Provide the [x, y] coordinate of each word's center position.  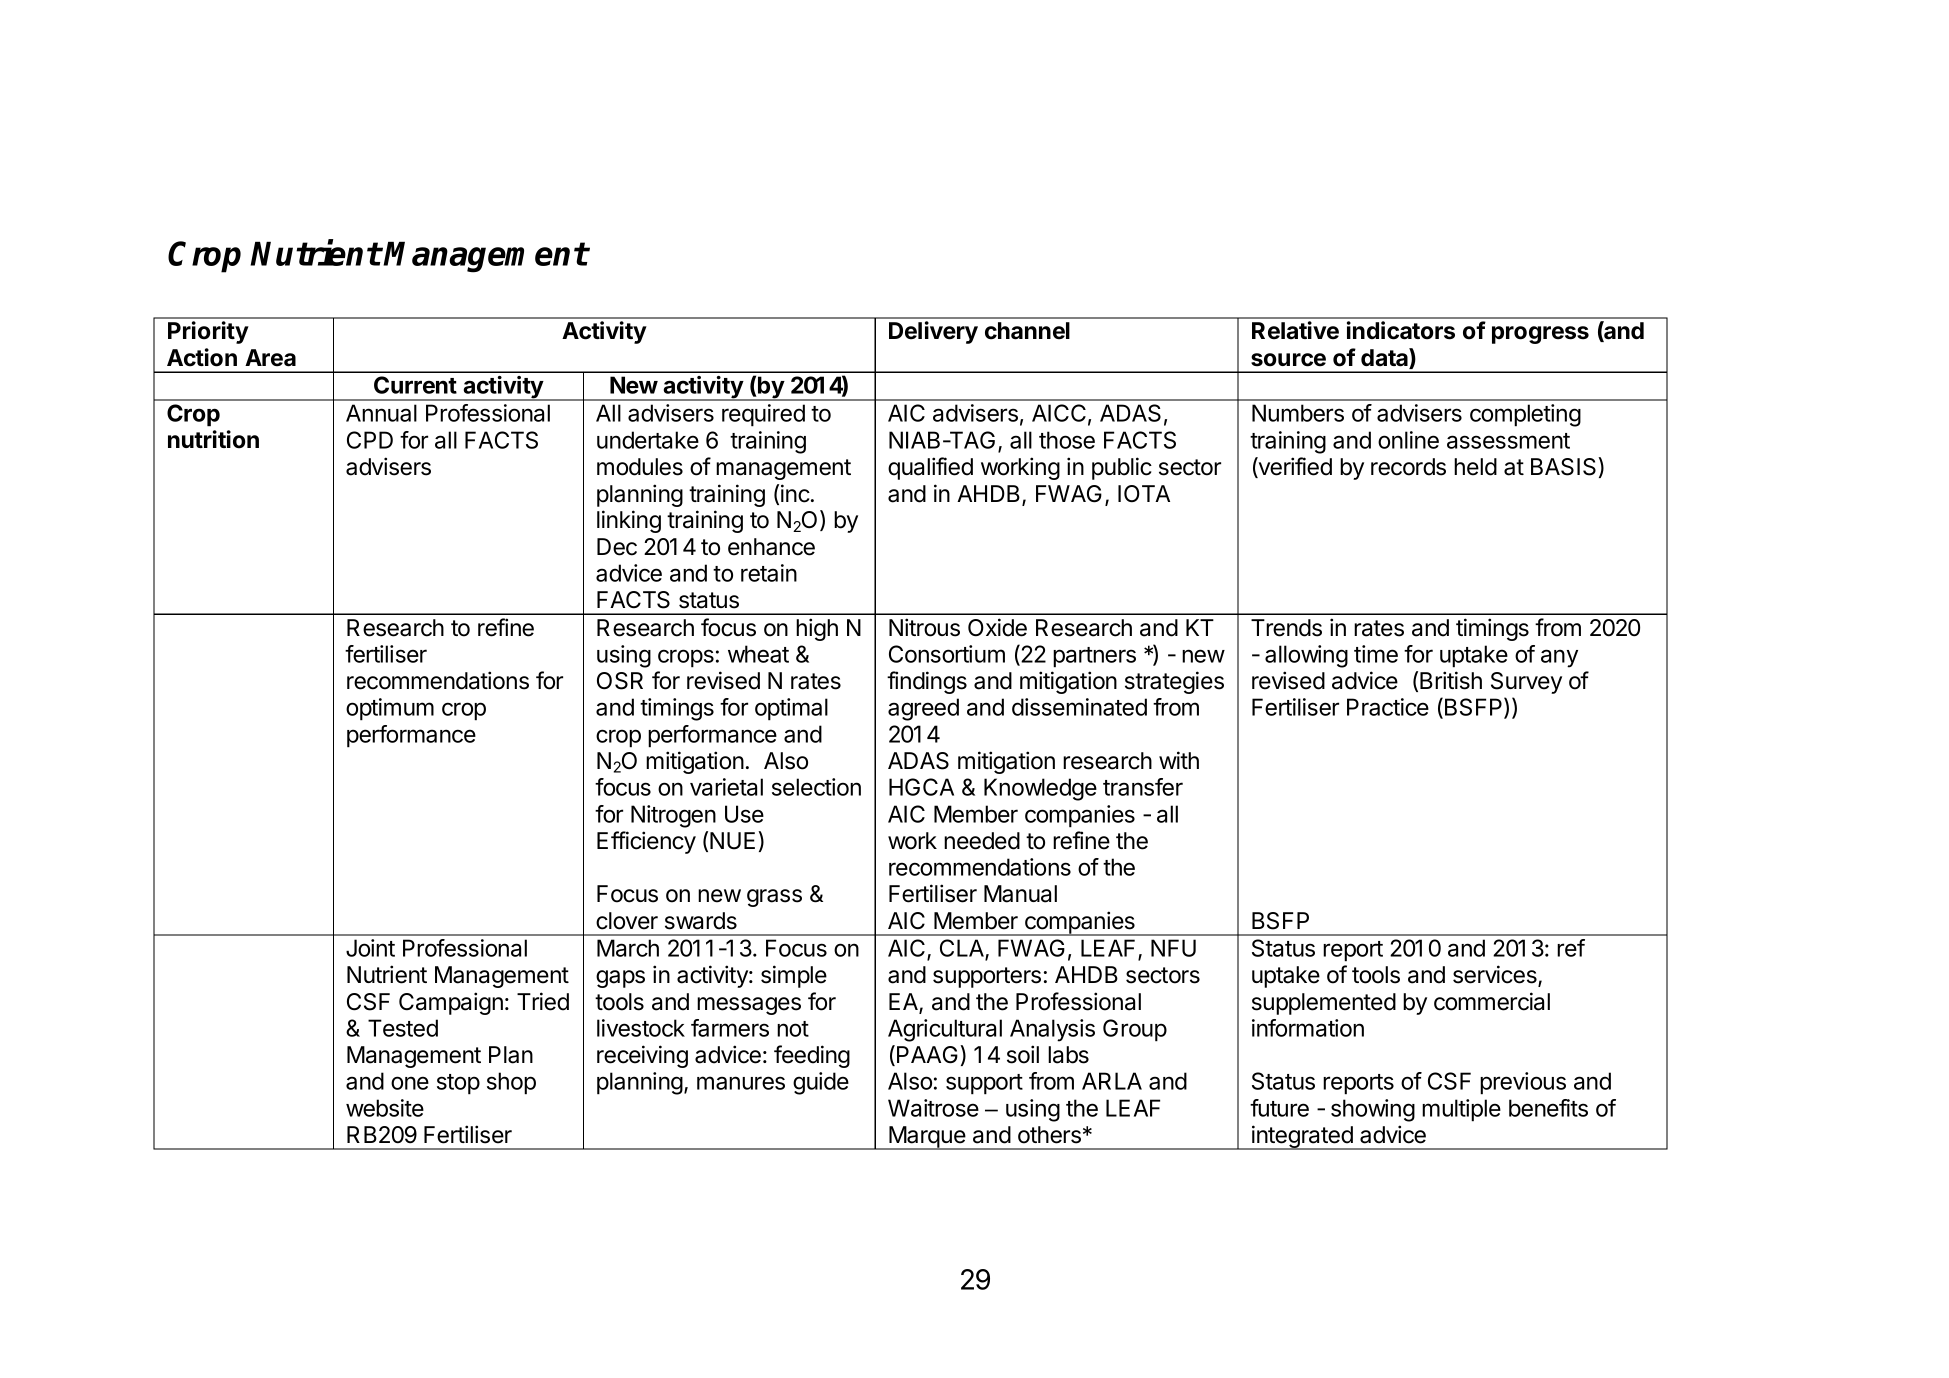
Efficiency [646, 842]
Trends [1286, 628]
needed [982, 841]
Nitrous [924, 627]
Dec [617, 547]
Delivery [933, 332]
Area [270, 358]
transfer [1143, 787]
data [1385, 358]
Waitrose [933, 1108]
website [385, 1108]
